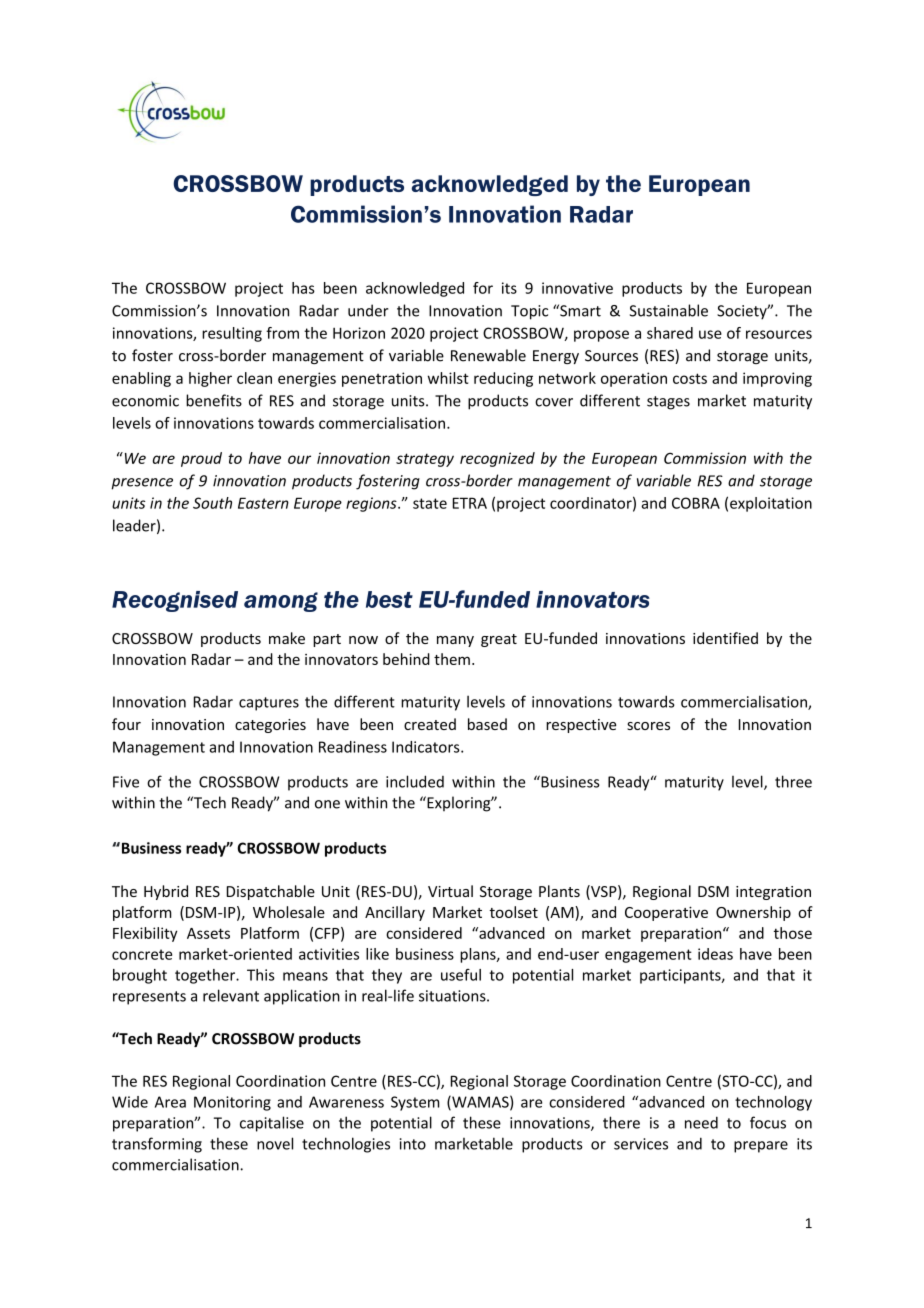 The image size is (924, 1308). Describe the element at coordinates (415, 1103) in the document. I see `System` at that location.
